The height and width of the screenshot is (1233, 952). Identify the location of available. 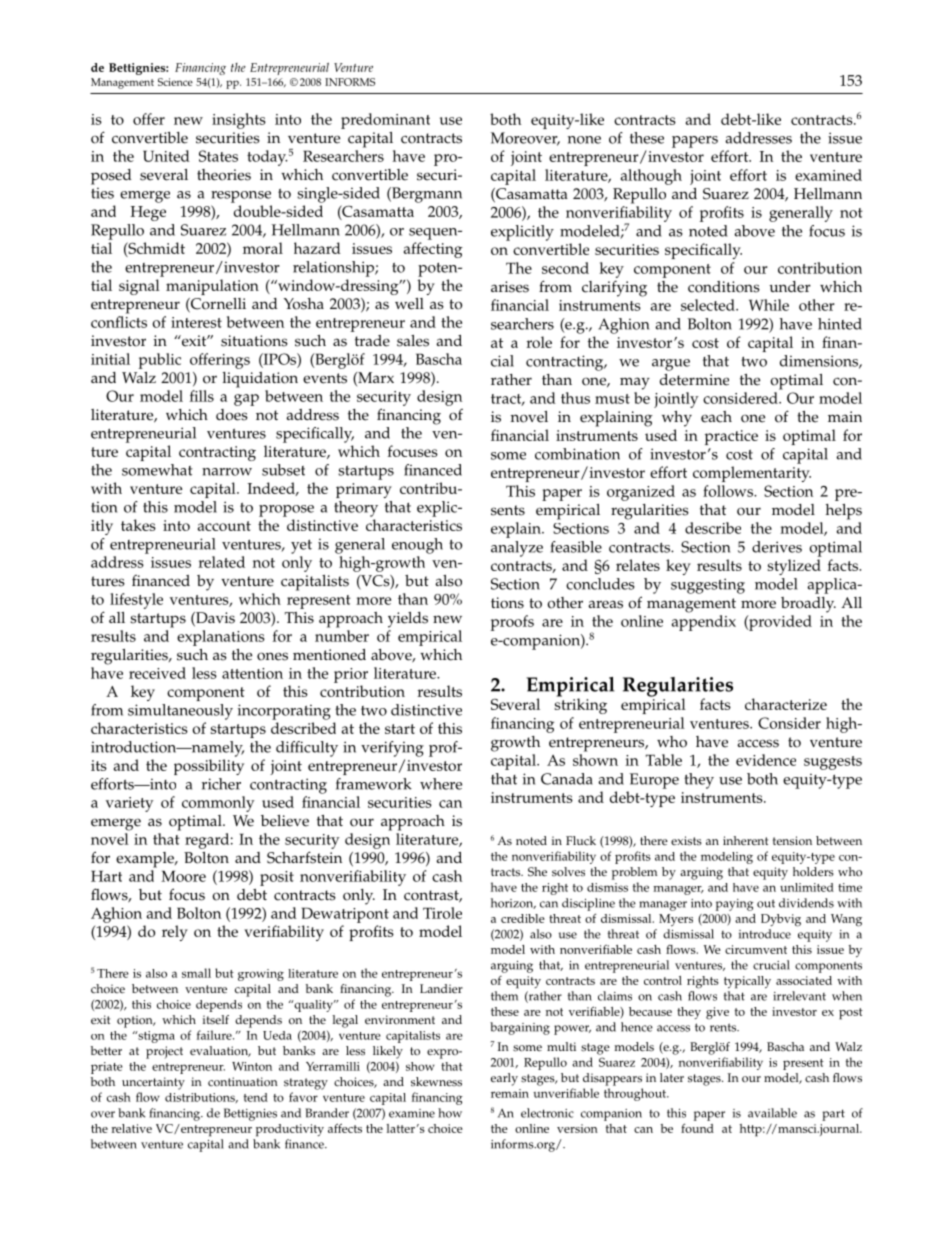
(772, 1113).
